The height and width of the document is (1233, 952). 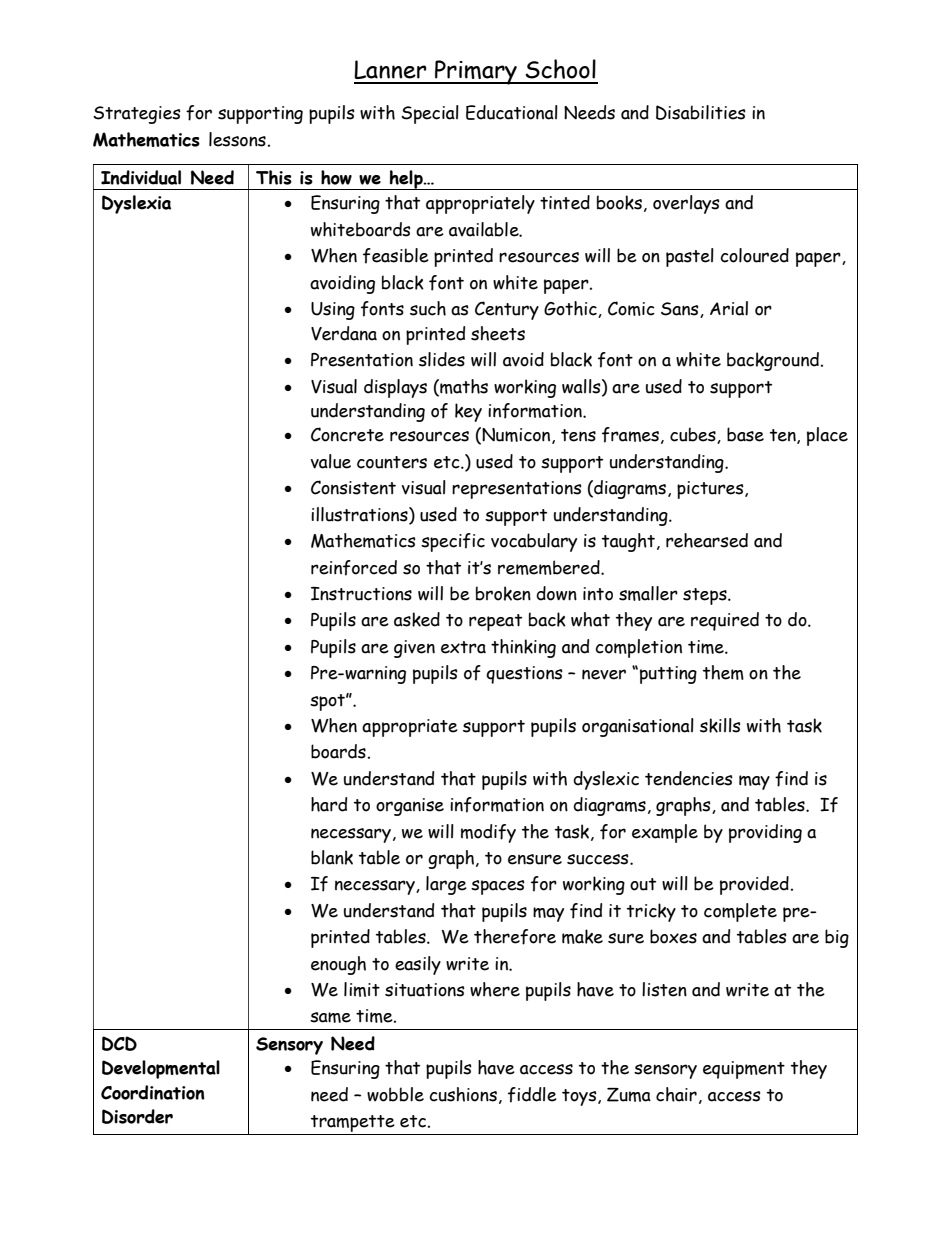 I want to click on Educational, so click(x=512, y=112).
